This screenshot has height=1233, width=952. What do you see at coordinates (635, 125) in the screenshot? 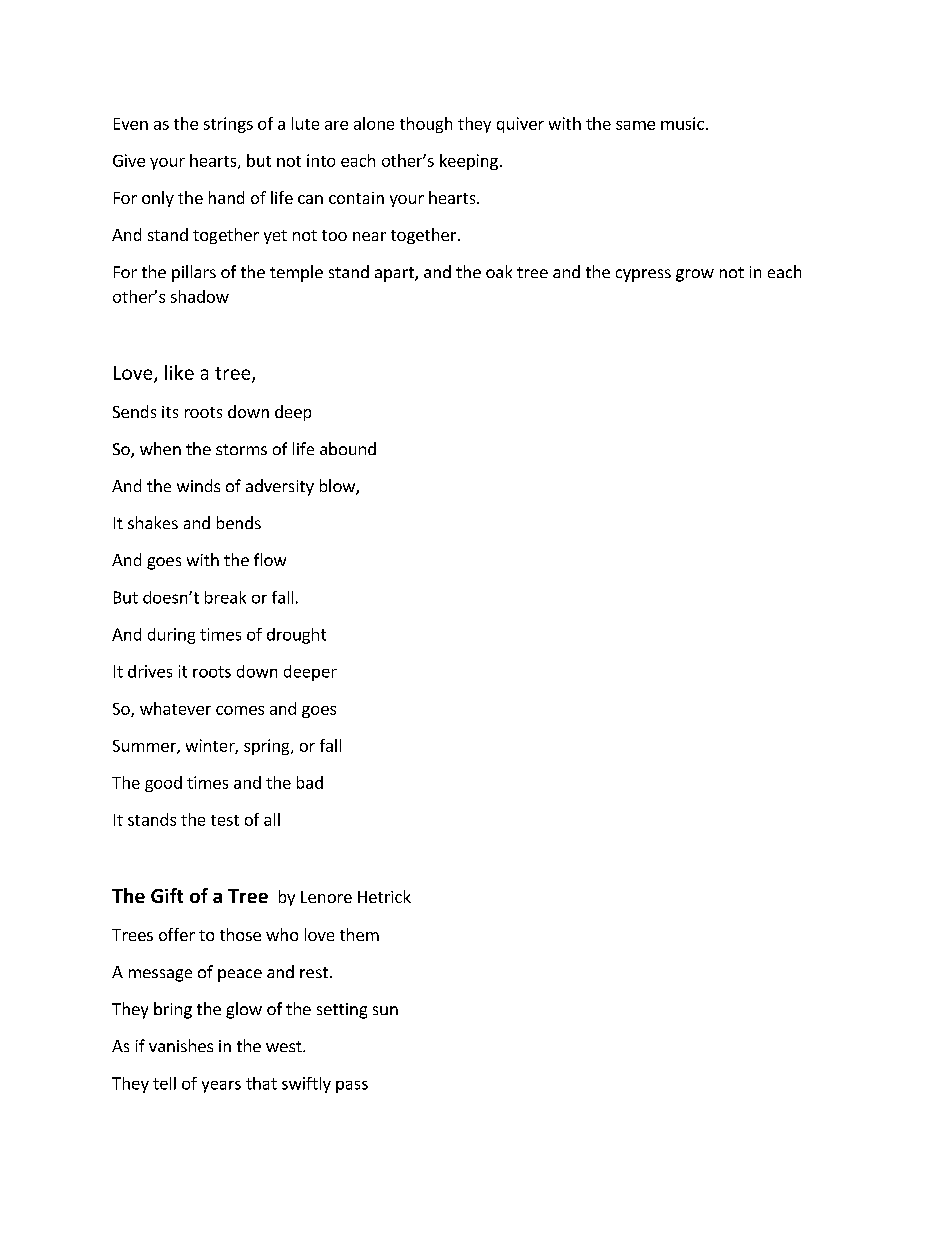
I see `same` at bounding box center [635, 125].
